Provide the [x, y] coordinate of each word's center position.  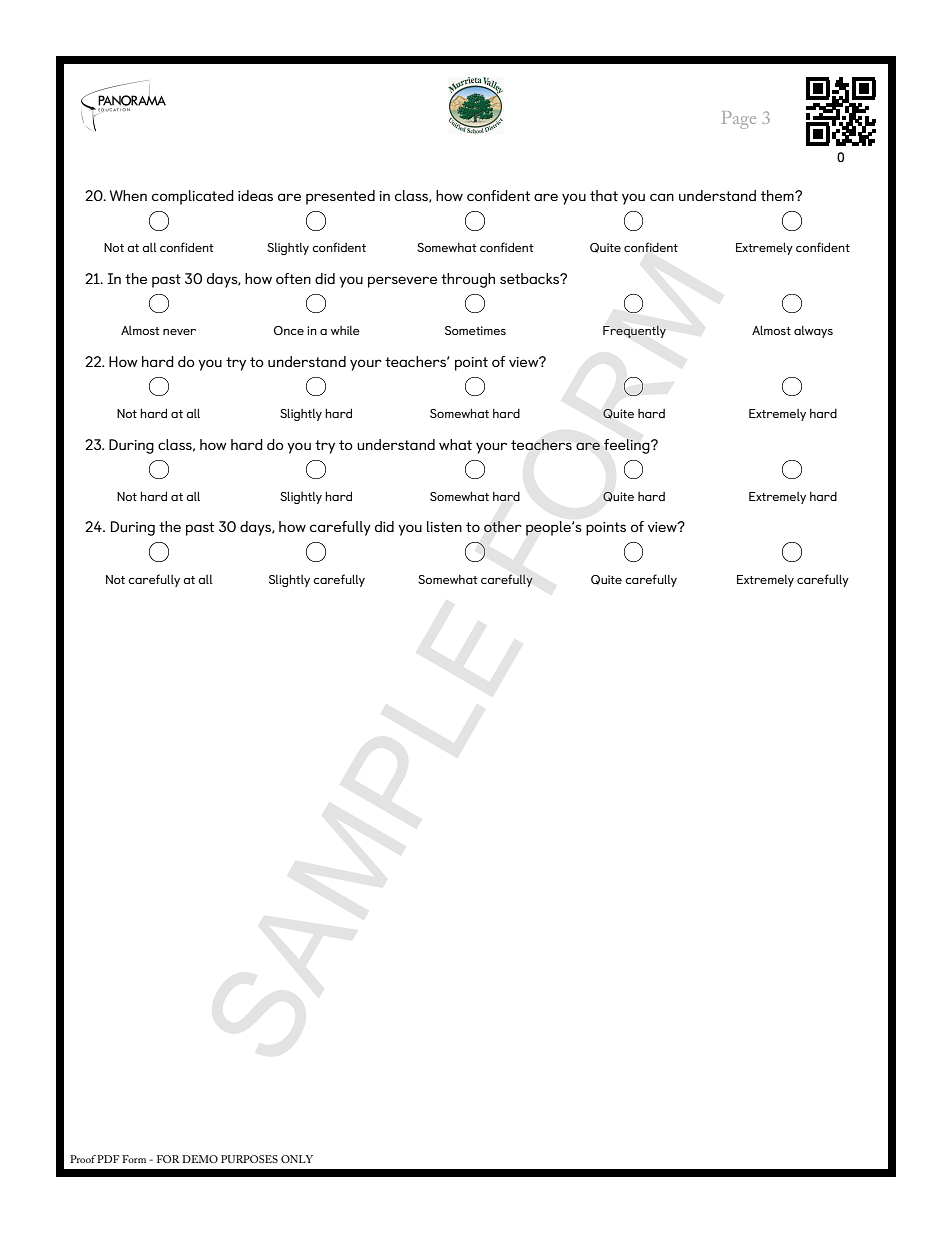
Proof [83, 1159]
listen [444, 526]
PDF [108, 1159]
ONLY [297, 1159]
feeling [628, 446]
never [179, 332]
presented [340, 197]
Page [739, 120]
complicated [193, 197]
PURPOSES [249, 1159]
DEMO [200, 1159]
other [503, 527]
